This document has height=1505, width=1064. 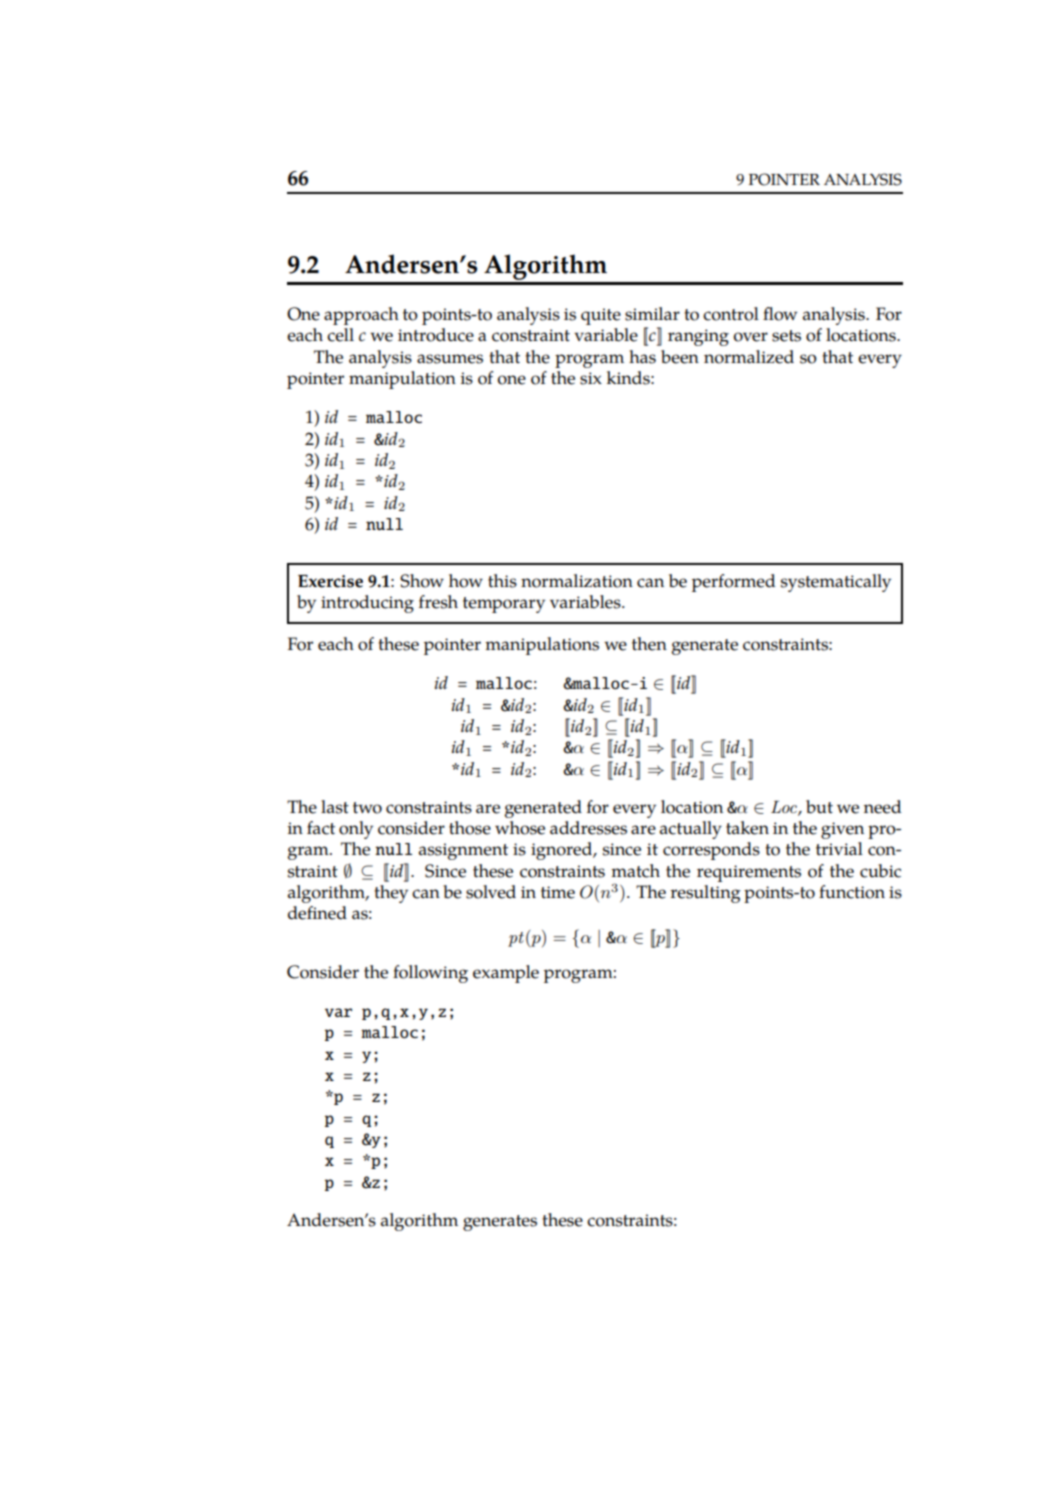 What do you see at coordinates (361, 316) in the document?
I see `approach` at bounding box center [361, 316].
